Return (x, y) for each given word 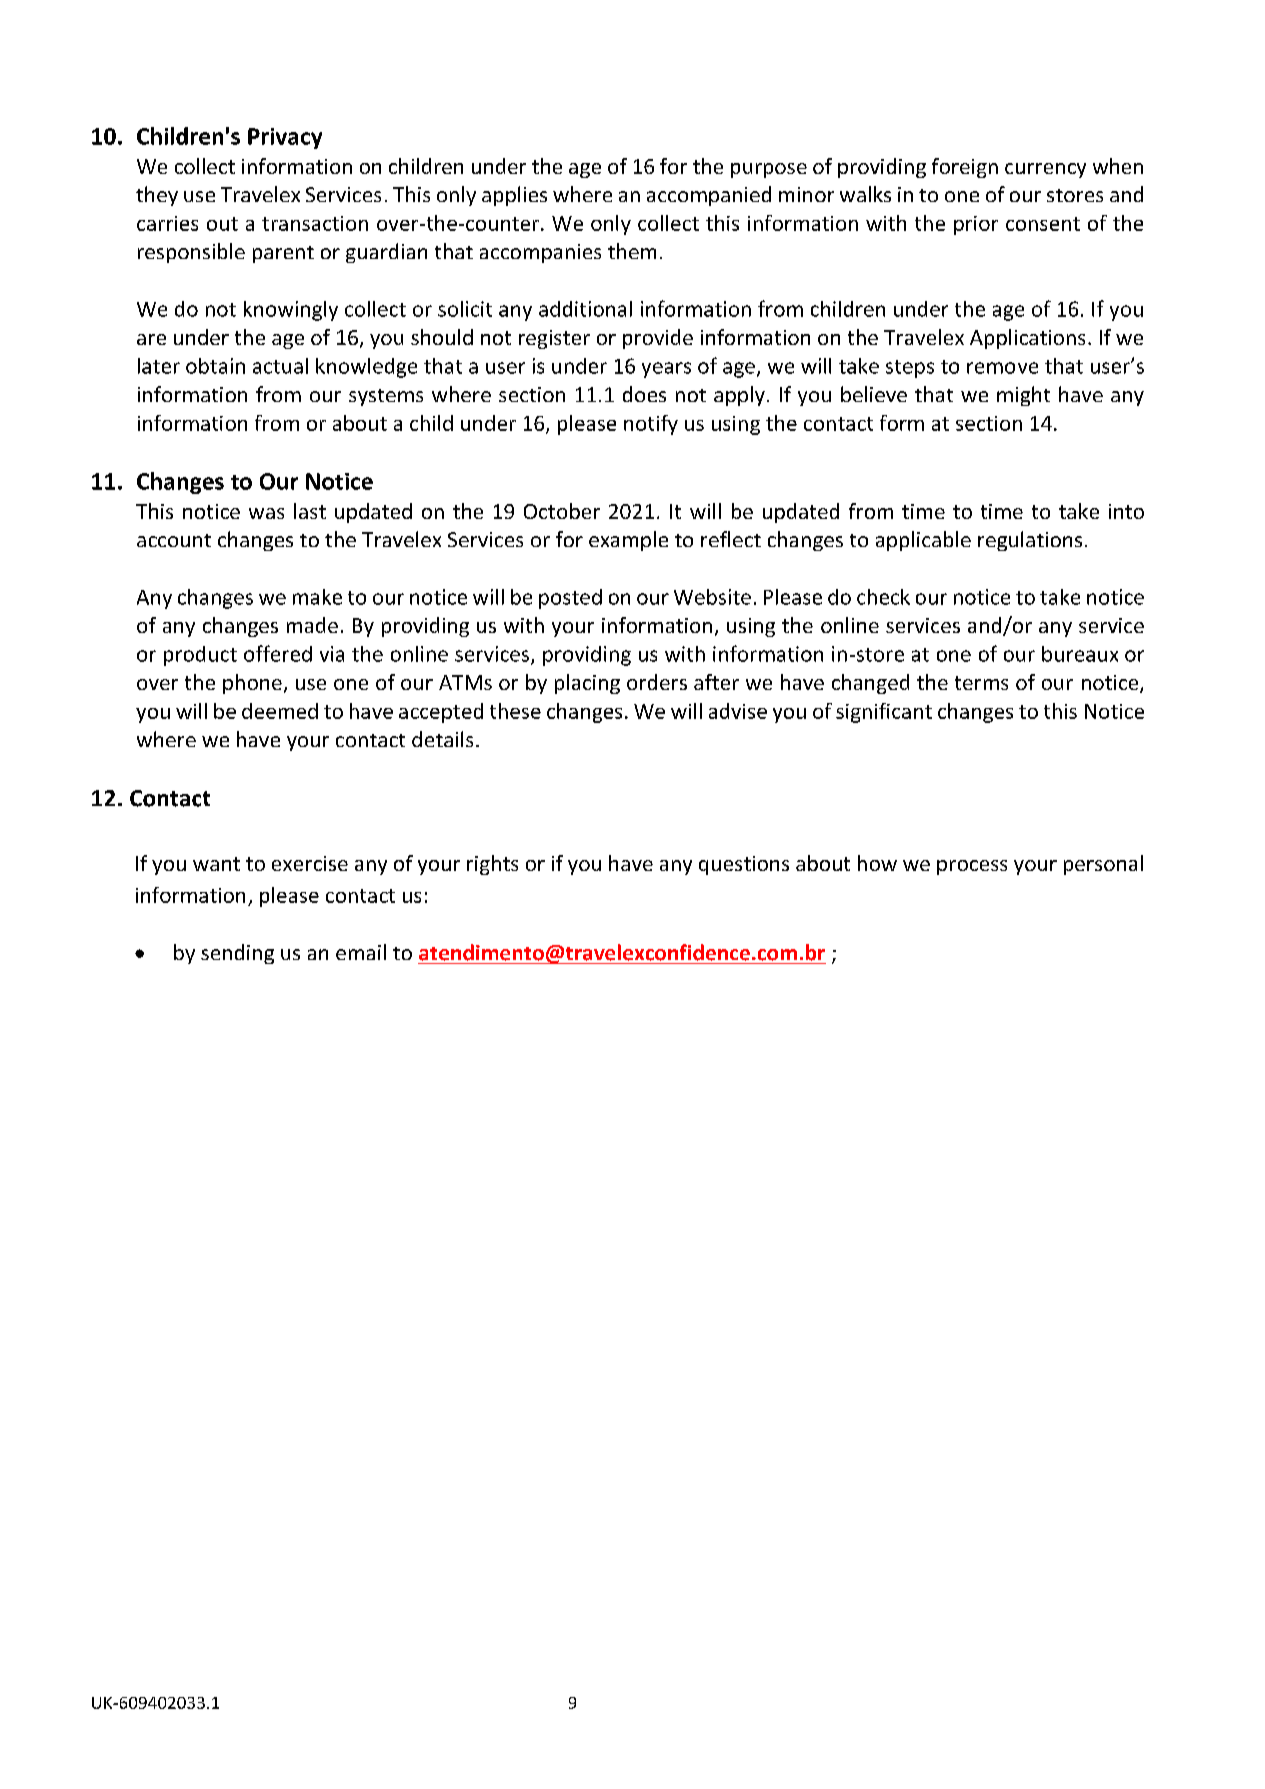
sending (237, 954)
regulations (1030, 541)
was (266, 513)
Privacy (285, 138)
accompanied (709, 196)
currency (1045, 170)
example (628, 541)
